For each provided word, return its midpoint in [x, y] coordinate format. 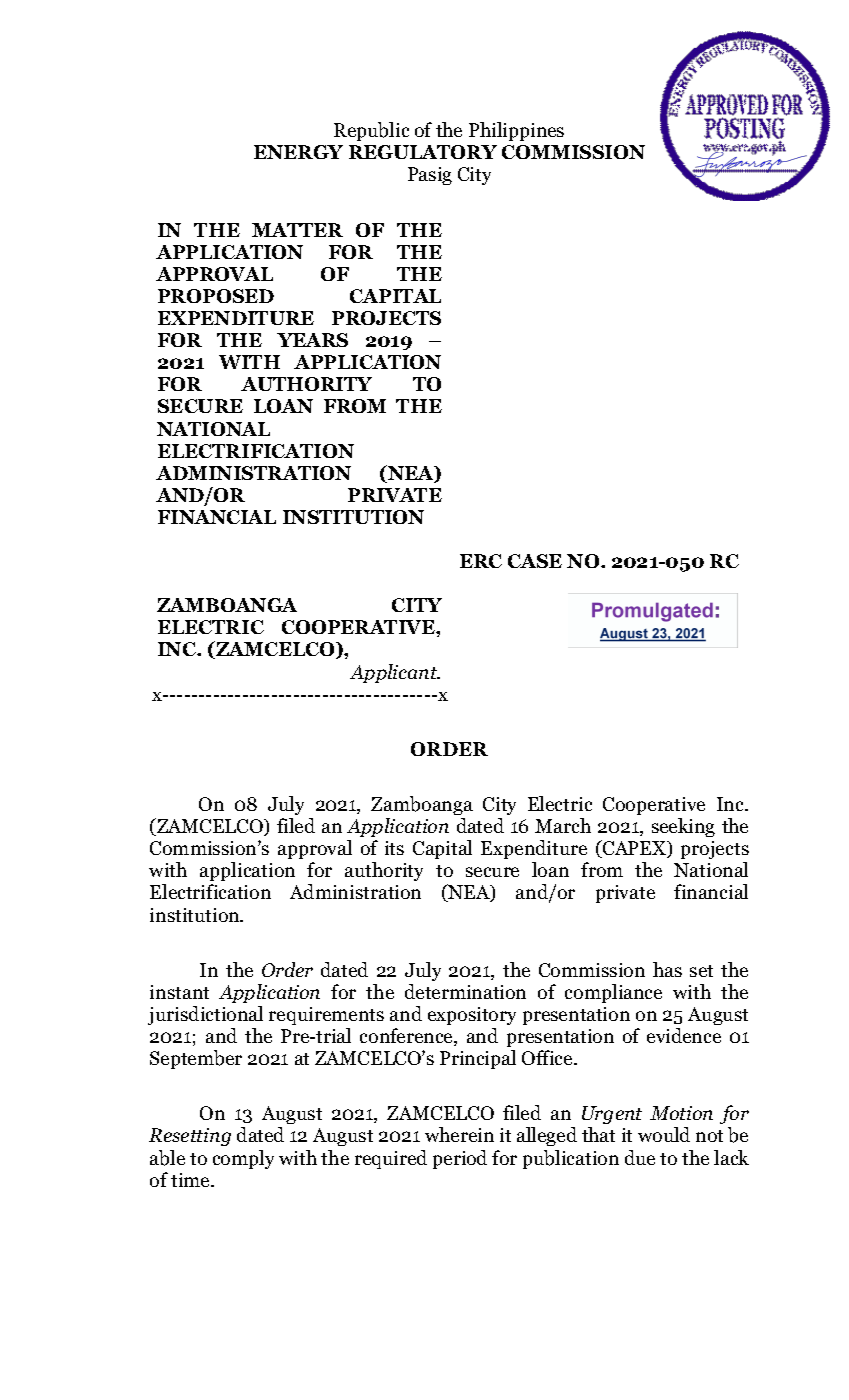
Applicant [395, 673]
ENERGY [298, 152]
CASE [535, 561]
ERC [481, 561]
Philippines [516, 131]
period [460, 1159]
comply [243, 1159]
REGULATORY [423, 152]
